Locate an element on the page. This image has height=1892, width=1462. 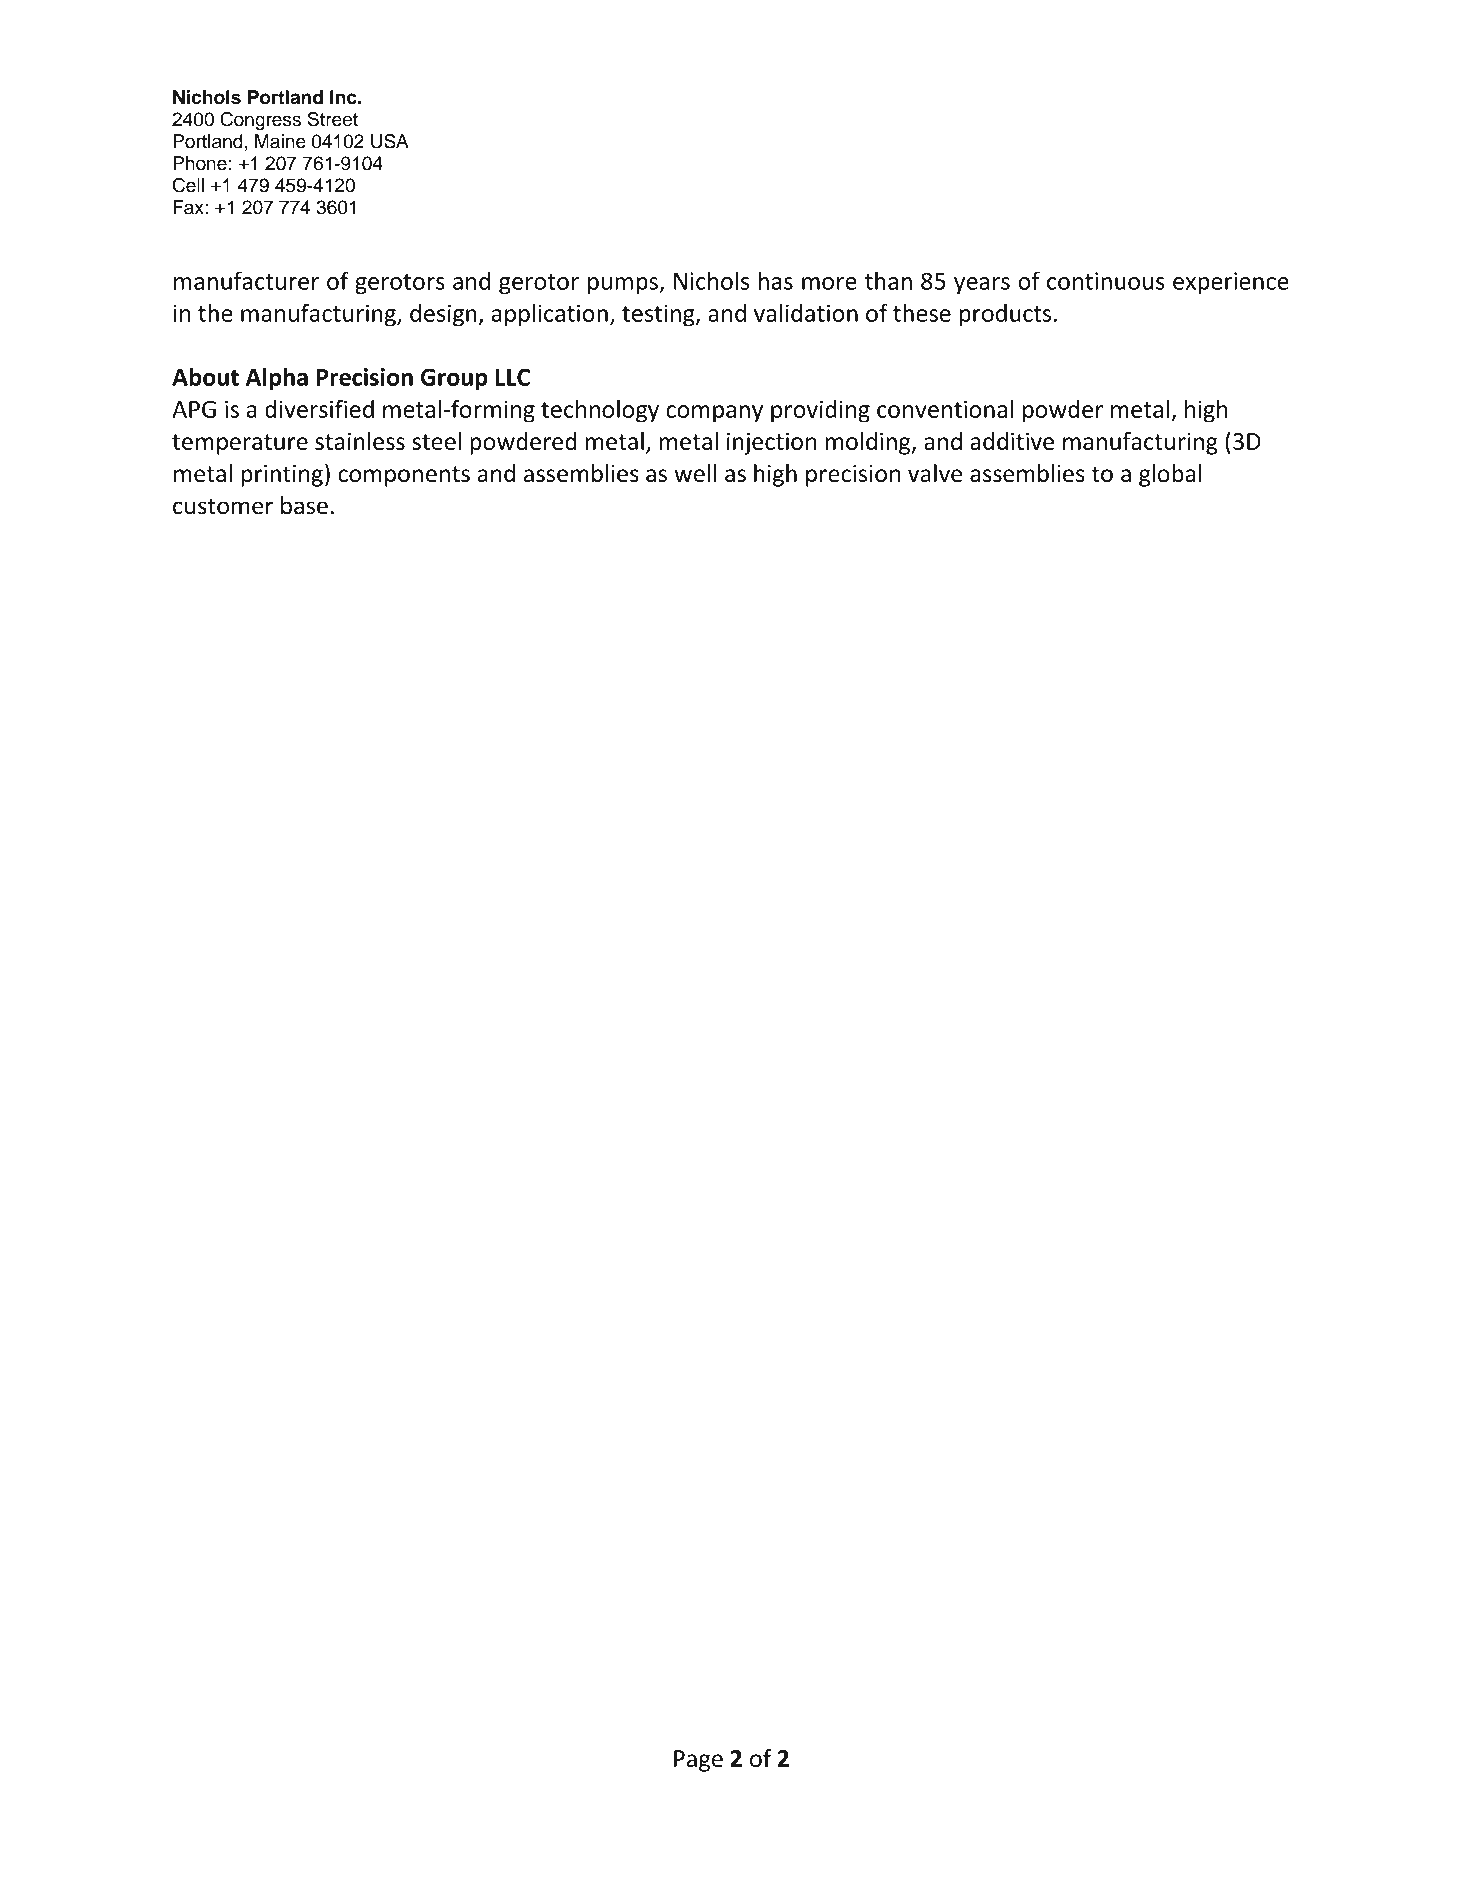
Page is located at coordinates (698, 1761).
